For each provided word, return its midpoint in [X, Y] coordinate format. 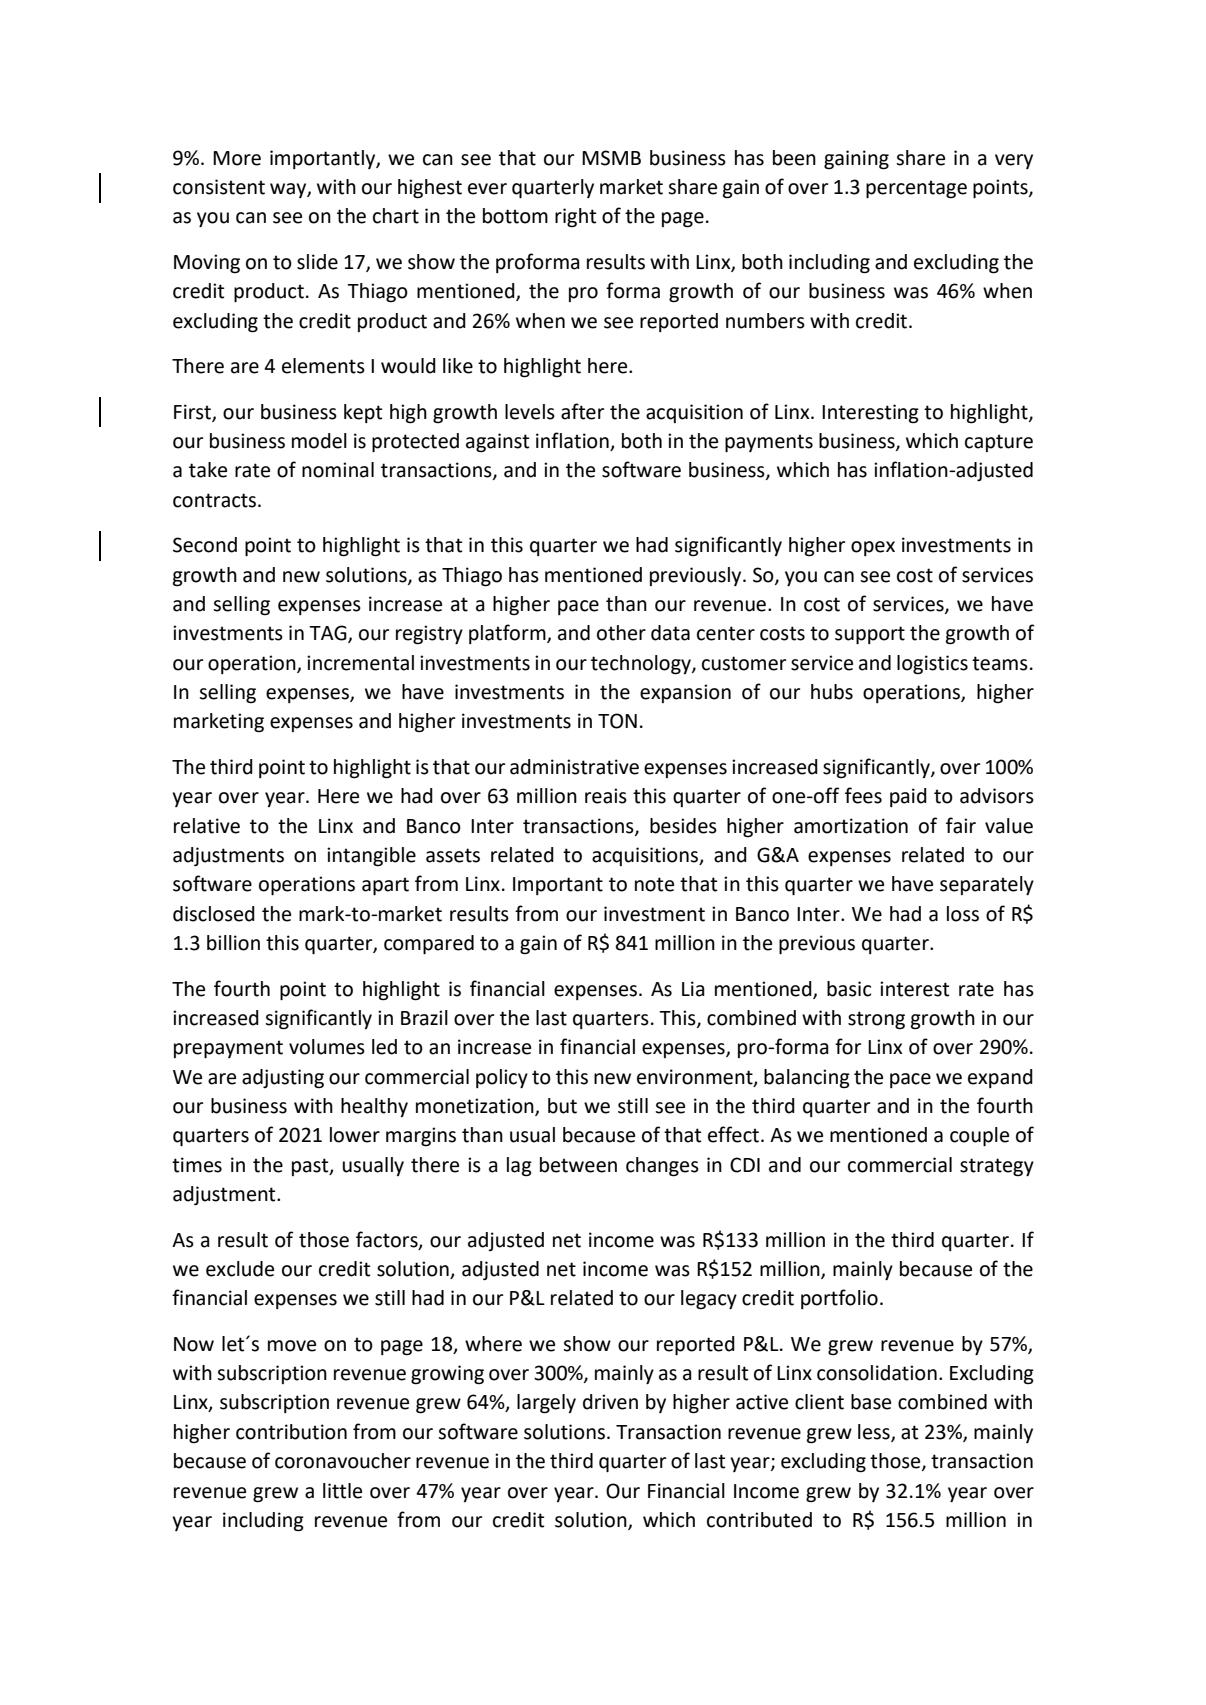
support [870, 635]
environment [696, 1077]
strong [876, 1020]
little [342, 1491]
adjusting [283, 1079]
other [621, 633]
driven [610, 1402]
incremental [360, 663]
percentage [916, 189]
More [237, 158]
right [575, 218]
